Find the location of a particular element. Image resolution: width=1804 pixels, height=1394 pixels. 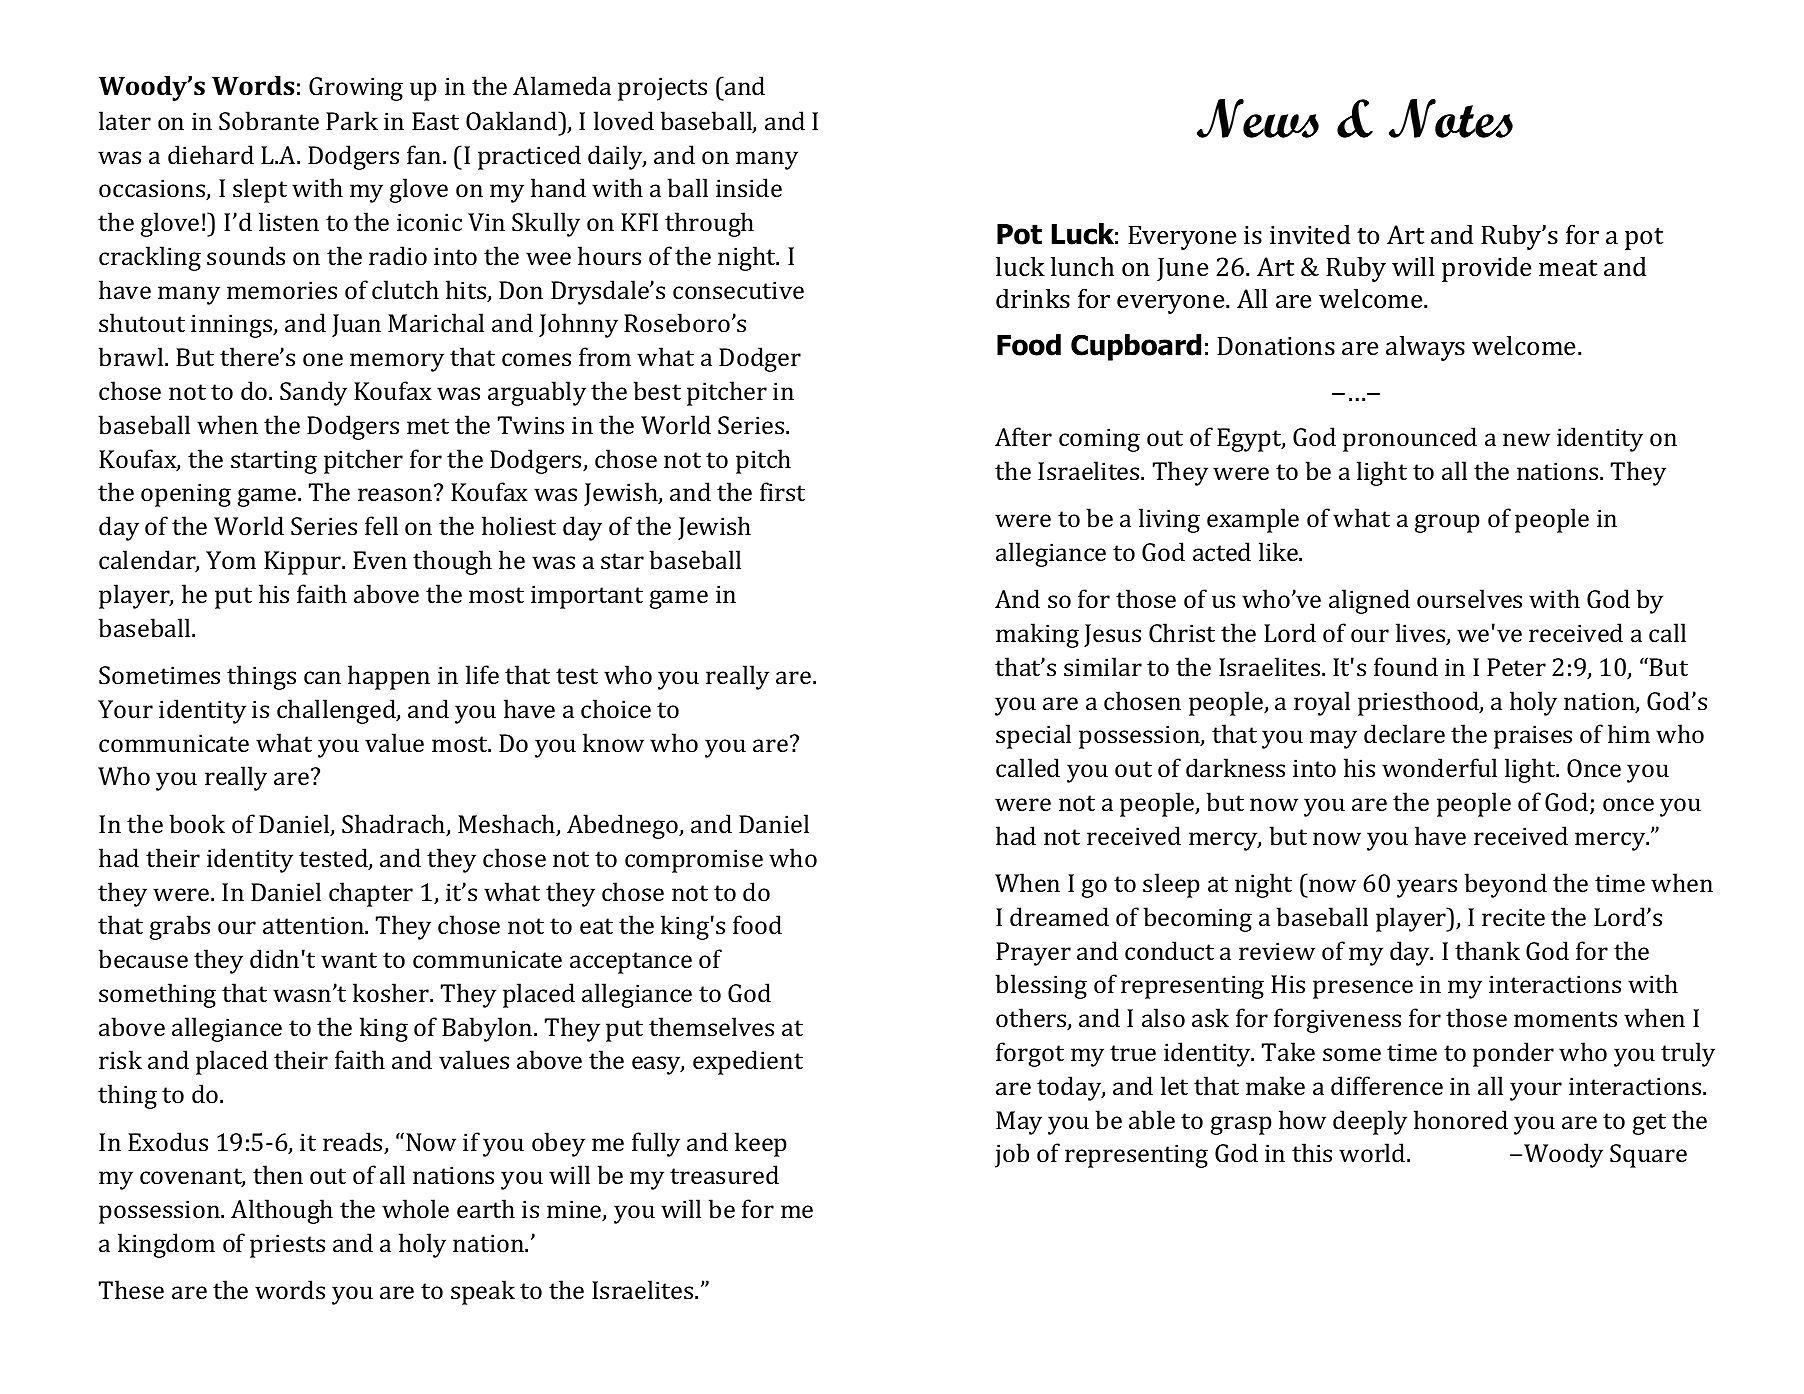

priests is located at coordinates (287, 1246).
